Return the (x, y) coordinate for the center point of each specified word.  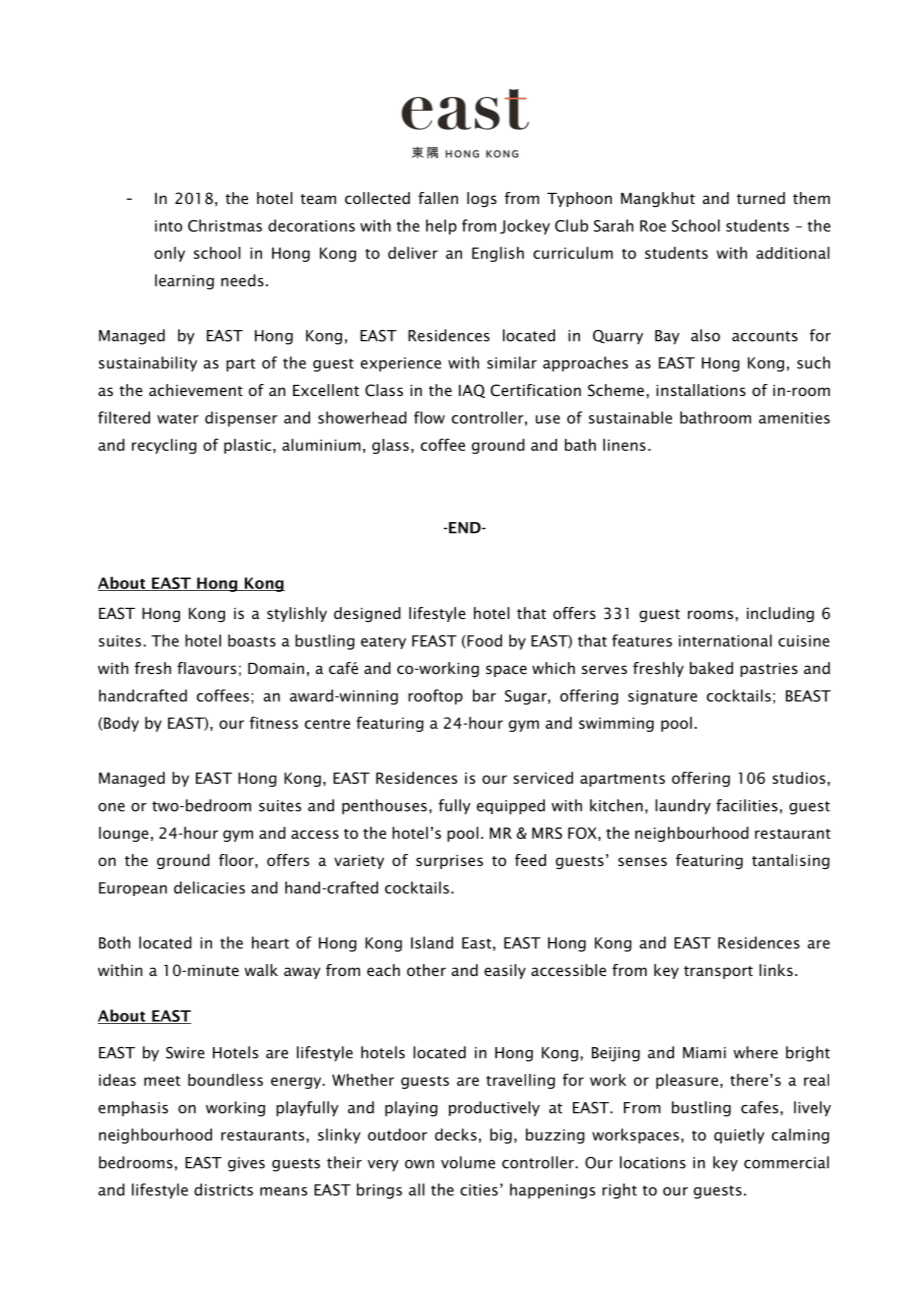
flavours (206, 668)
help (441, 227)
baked (711, 668)
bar (484, 695)
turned (761, 198)
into (168, 226)
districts (223, 1189)
